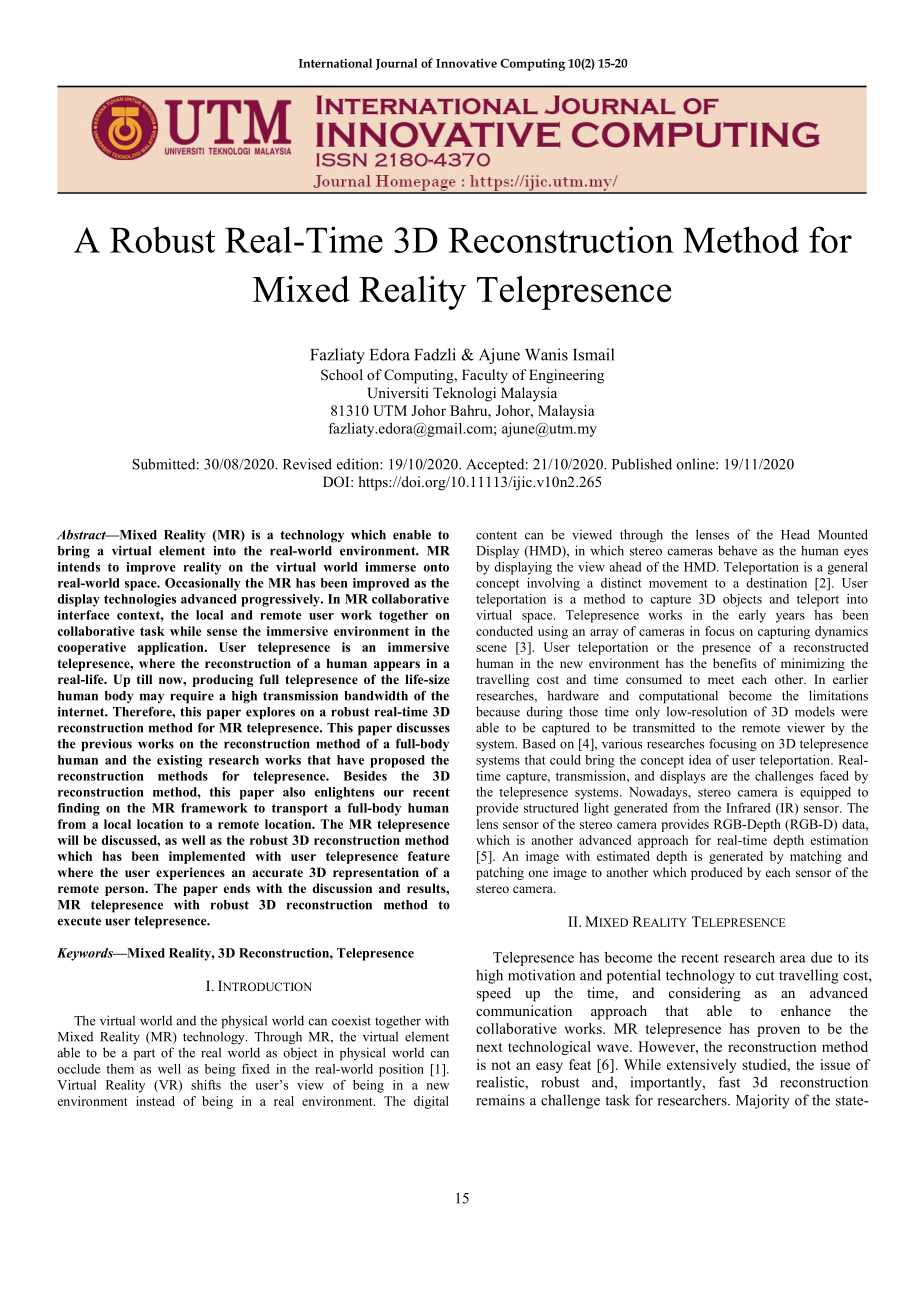 Image resolution: width=924 pixels, height=1308 pixels. What do you see at coordinates (342, 375) in the screenshot?
I see `School` at bounding box center [342, 375].
